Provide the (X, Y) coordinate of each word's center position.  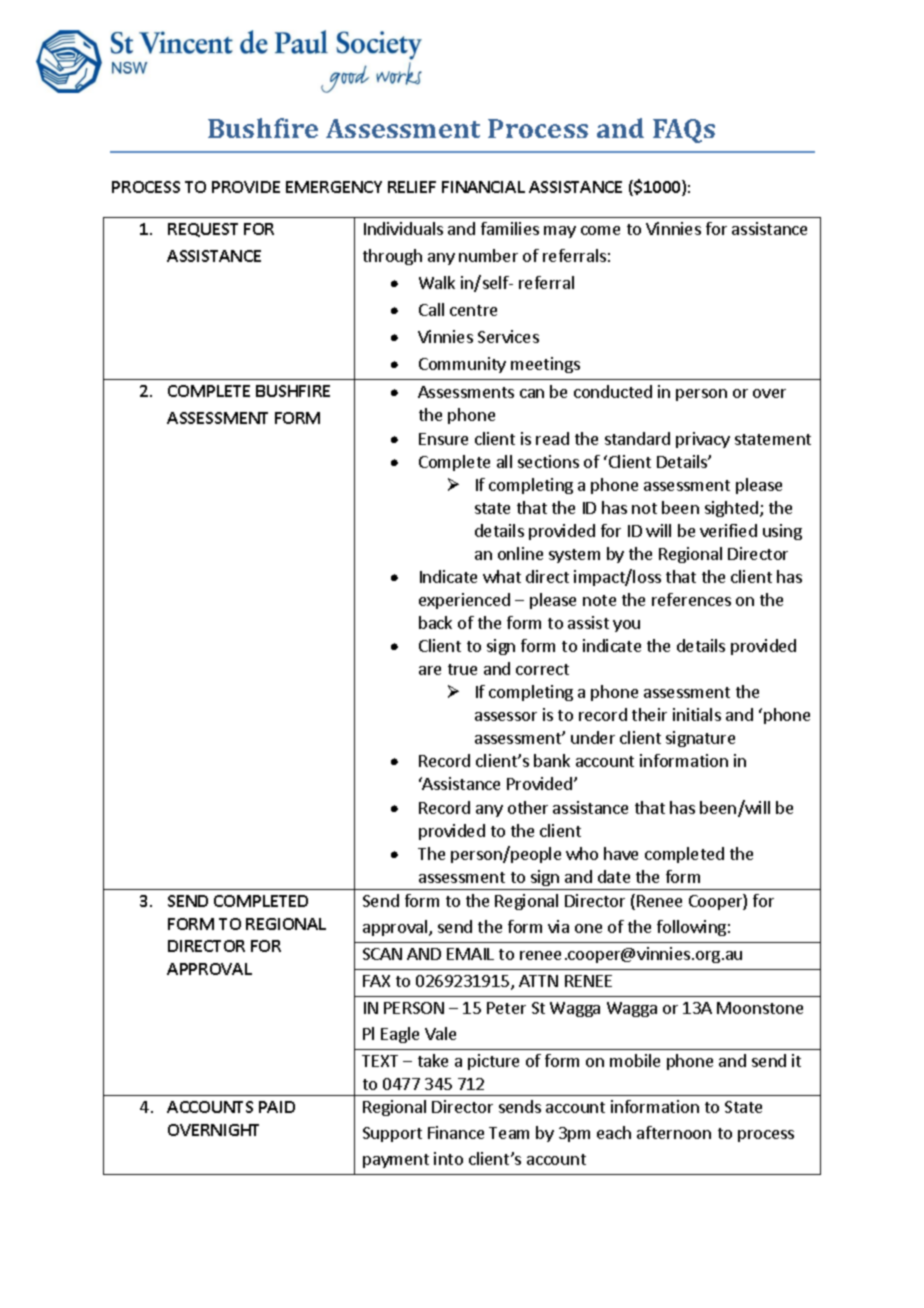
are (430, 670)
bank (552, 760)
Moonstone (760, 1008)
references (691, 599)
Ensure (443, 439)
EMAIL (470, 954)
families (510, 228)
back (435, 622)
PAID (277, 1107)
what (502, 576)
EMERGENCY (334, 187)
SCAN (382, 954)
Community (462, 365)
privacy (703, 440)
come (600, 230)
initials (697, 714)
